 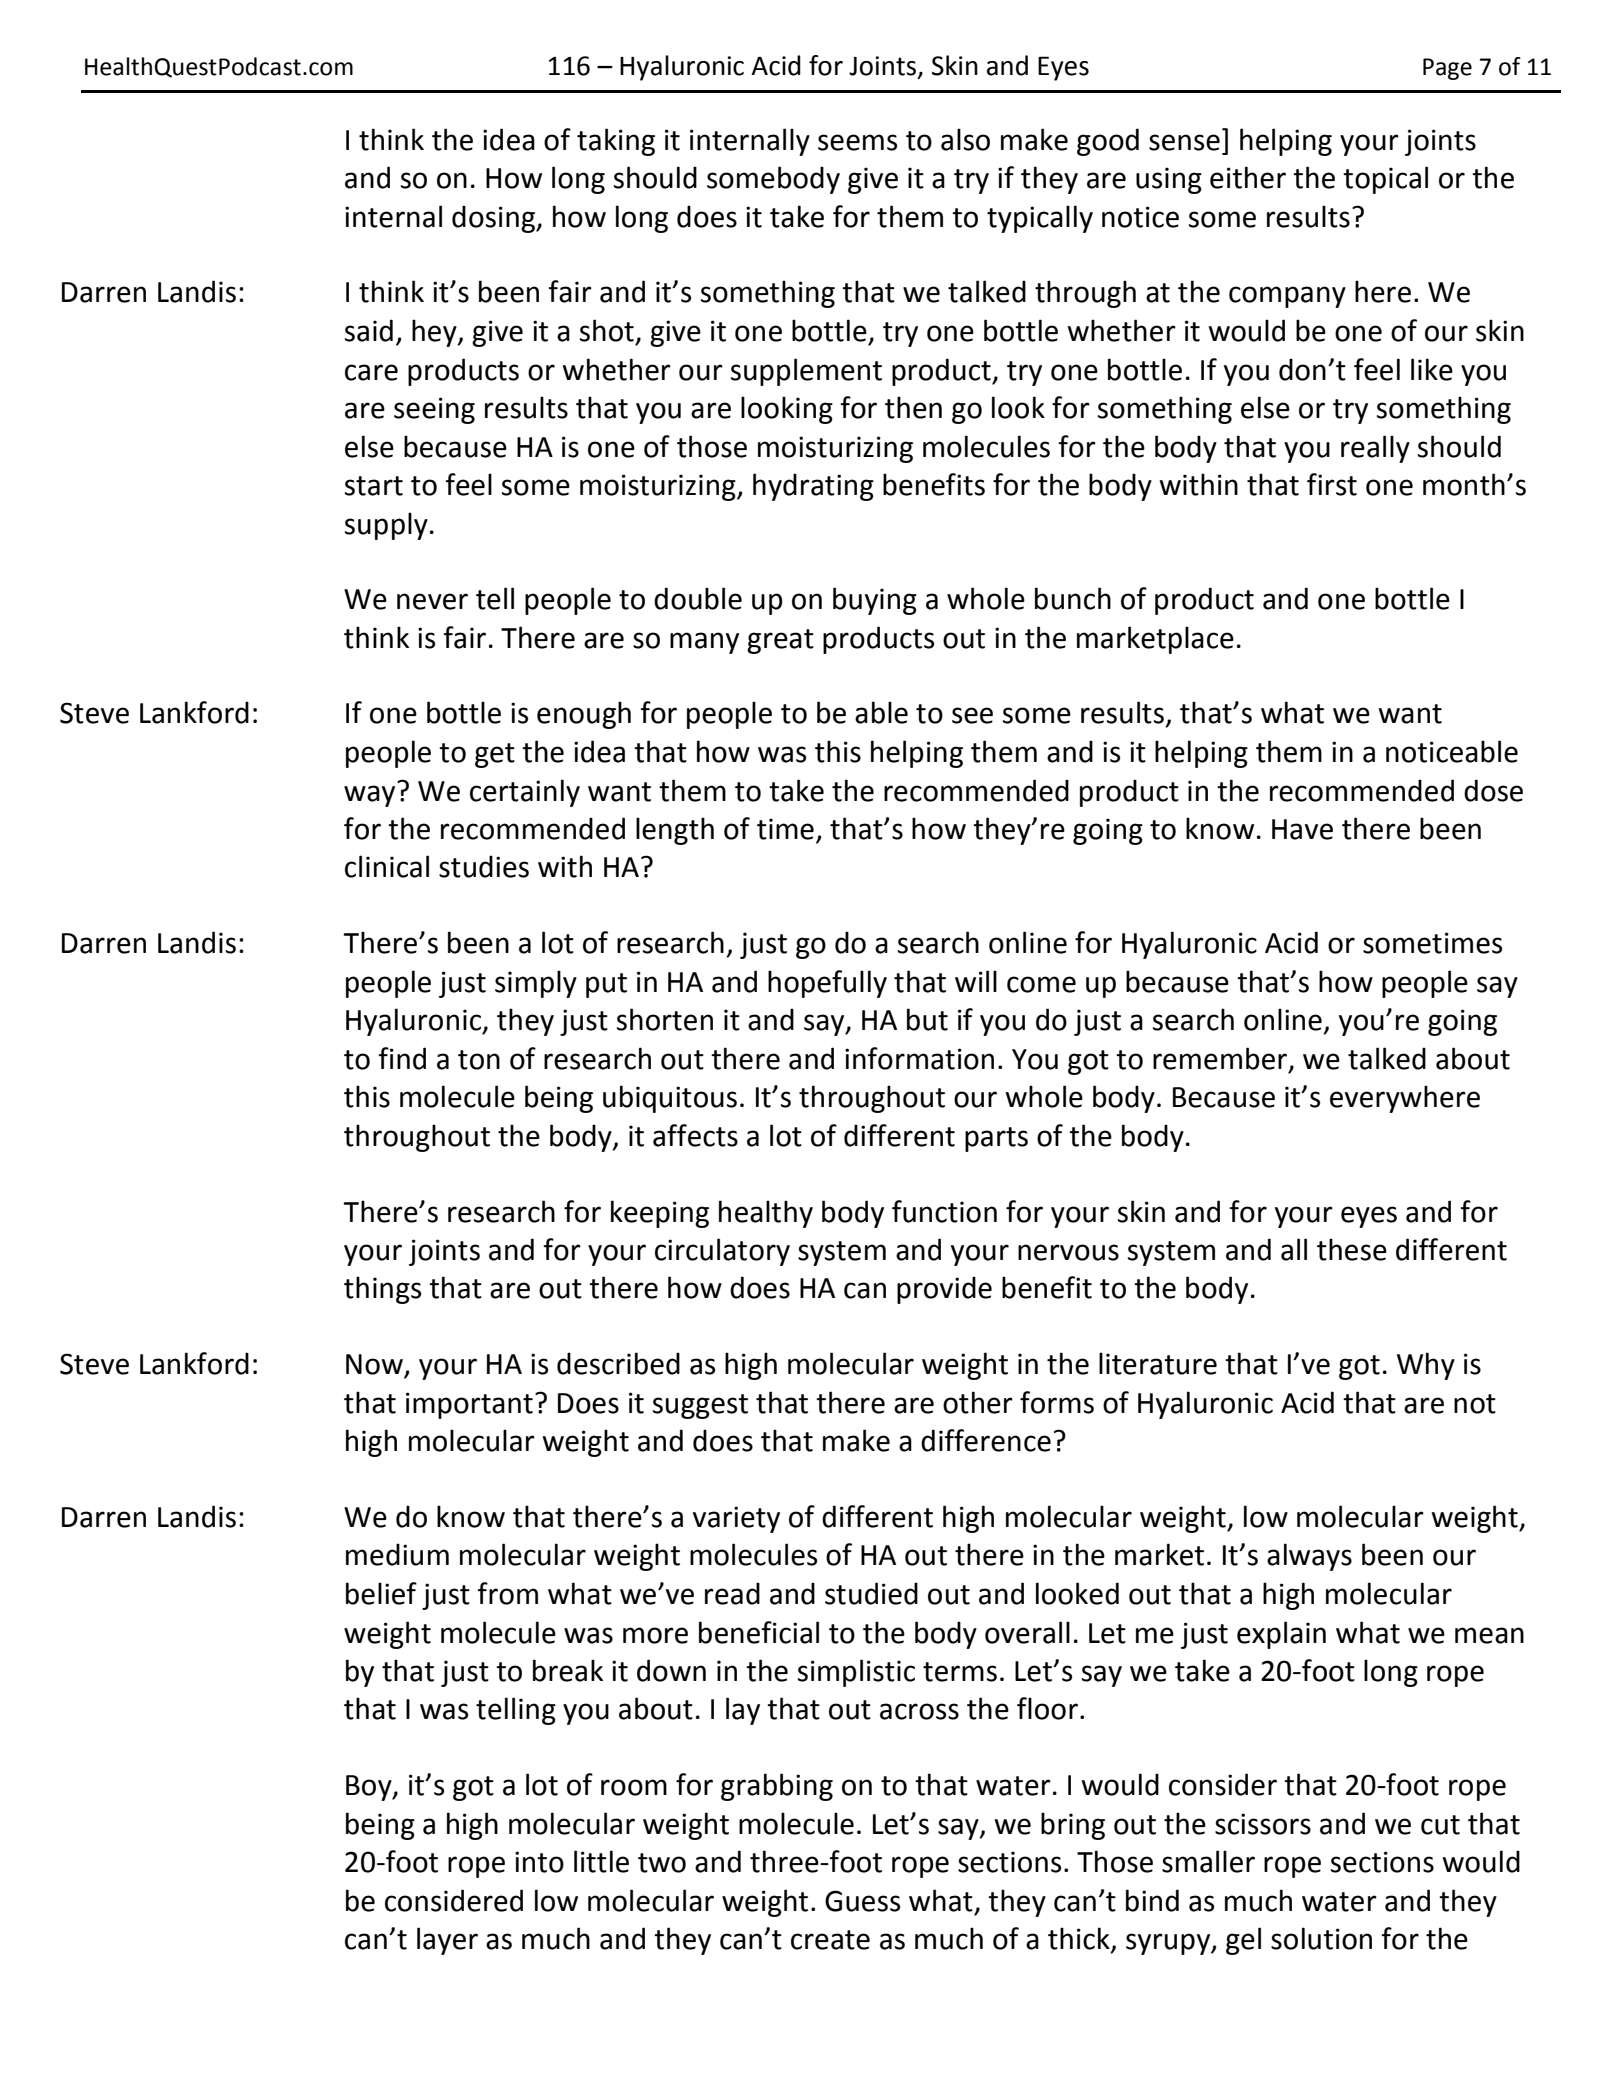 I want to click on important, so click(x=469, y=1405).
